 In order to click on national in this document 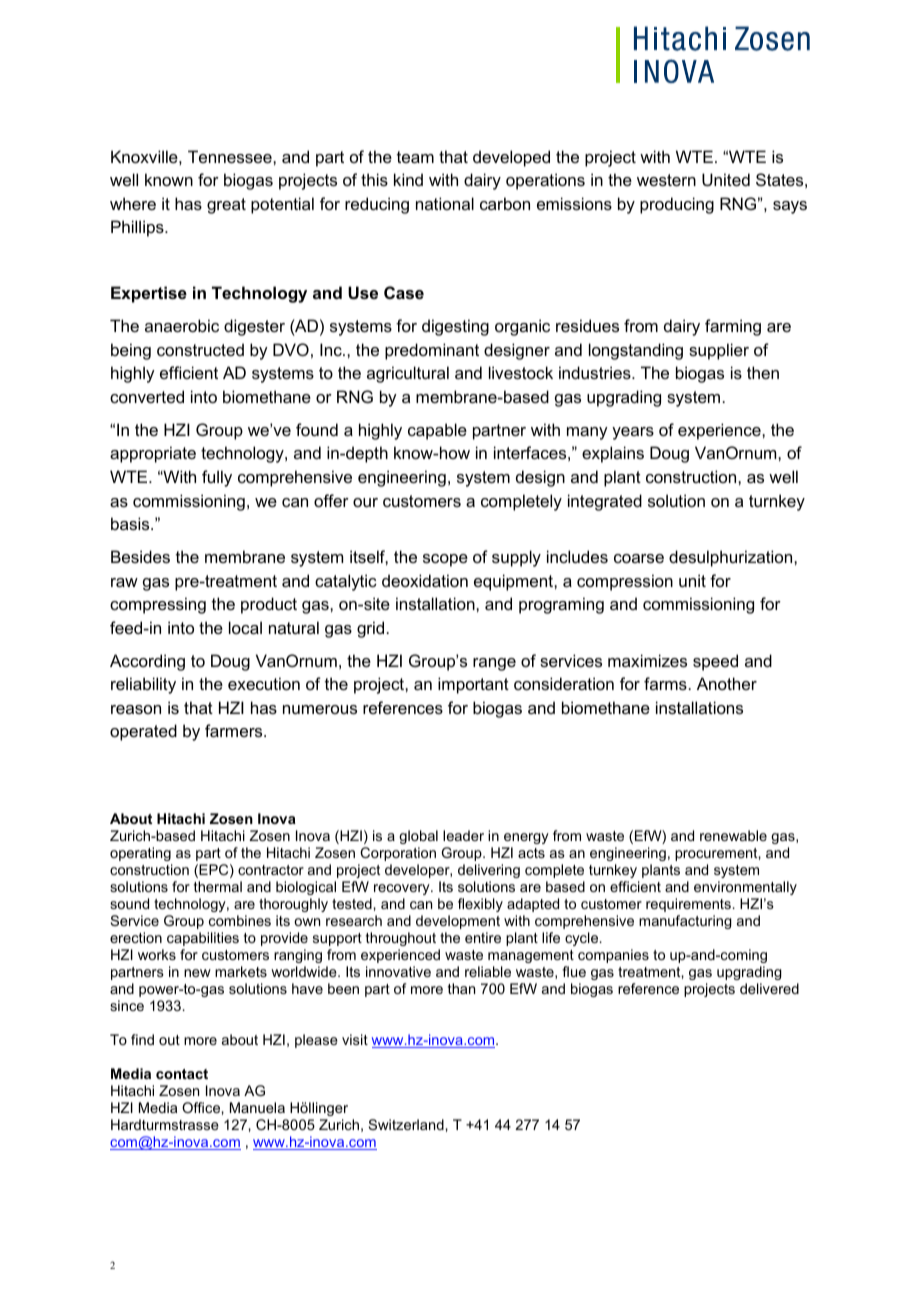, I will do `click(445, 203)`.
